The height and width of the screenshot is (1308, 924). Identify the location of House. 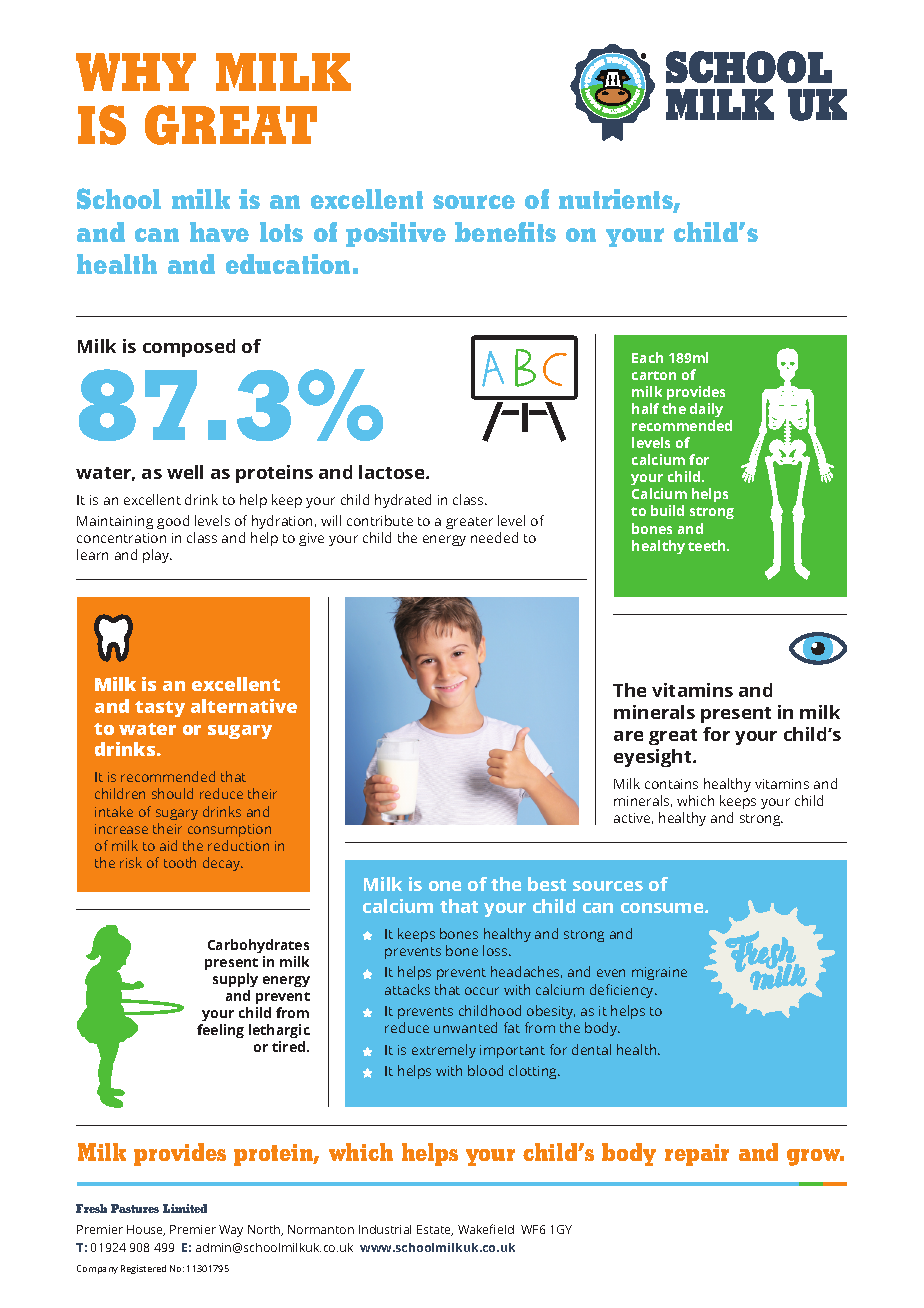
(146, 1230).
